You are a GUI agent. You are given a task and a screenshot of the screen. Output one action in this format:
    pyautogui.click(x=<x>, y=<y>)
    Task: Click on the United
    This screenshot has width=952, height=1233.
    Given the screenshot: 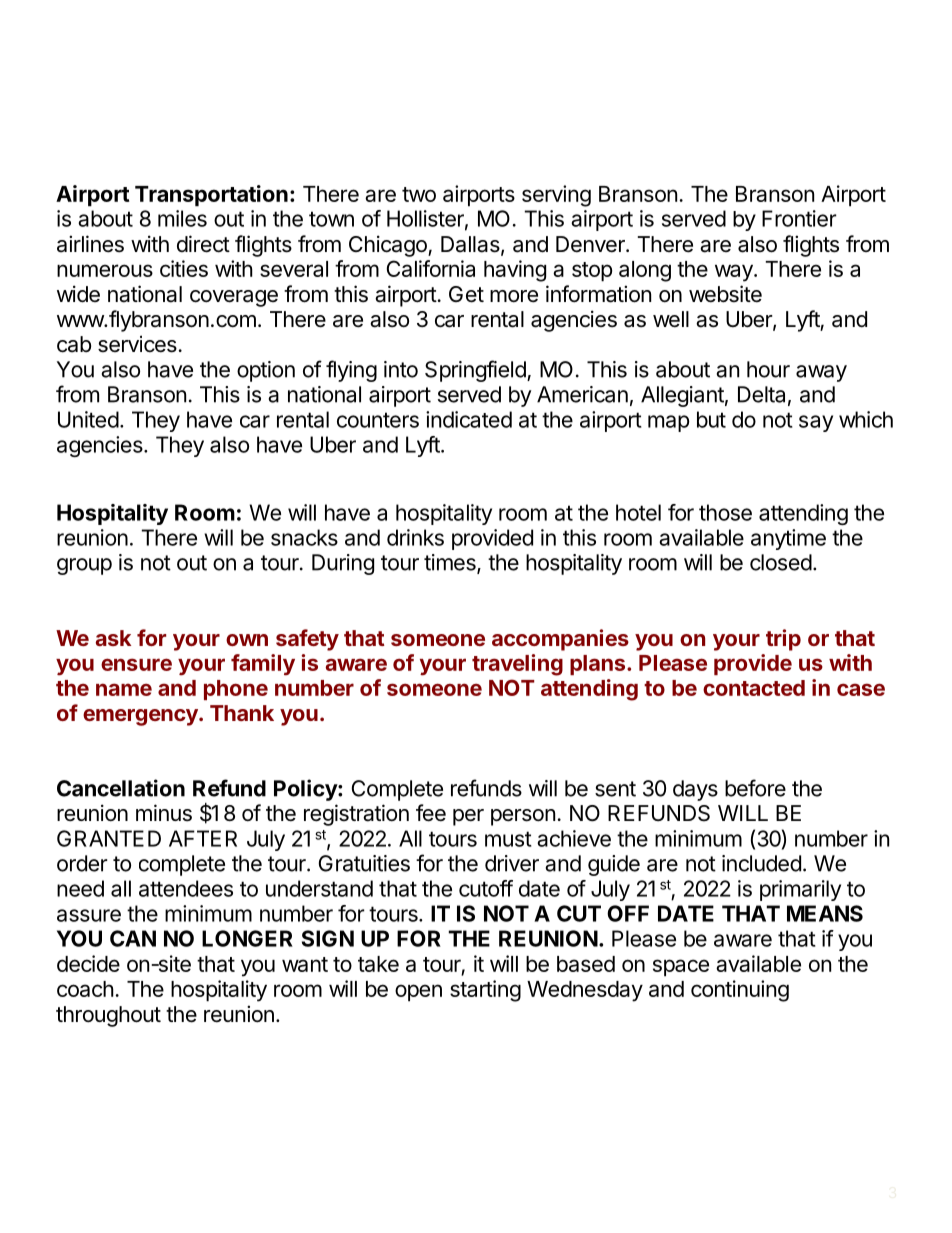 What is the action you would take?
    pyautogui.click(x=88, y=419)
